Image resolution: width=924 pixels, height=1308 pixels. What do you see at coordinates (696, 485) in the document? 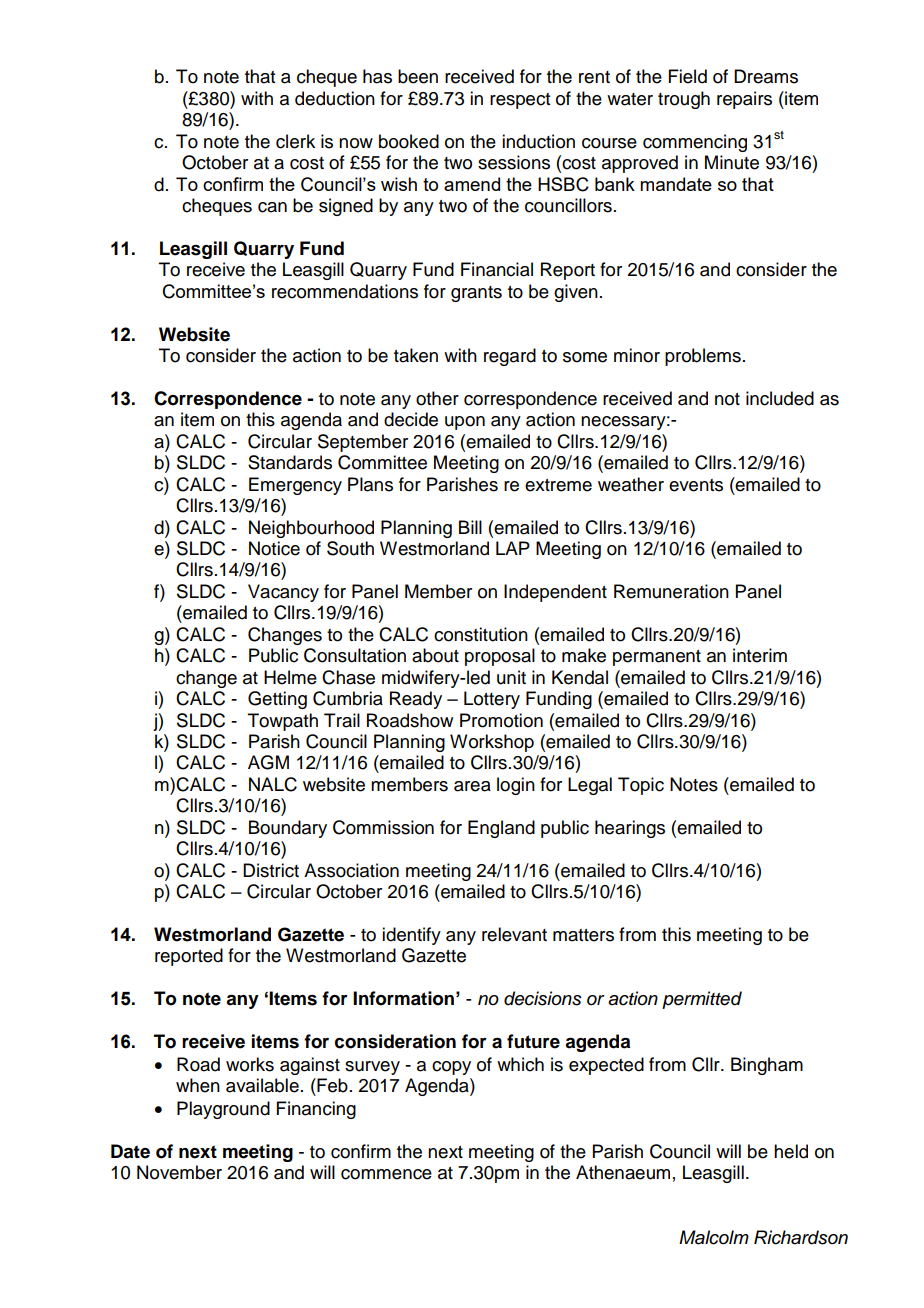
I see `events` at bounding box center [696, 485].
